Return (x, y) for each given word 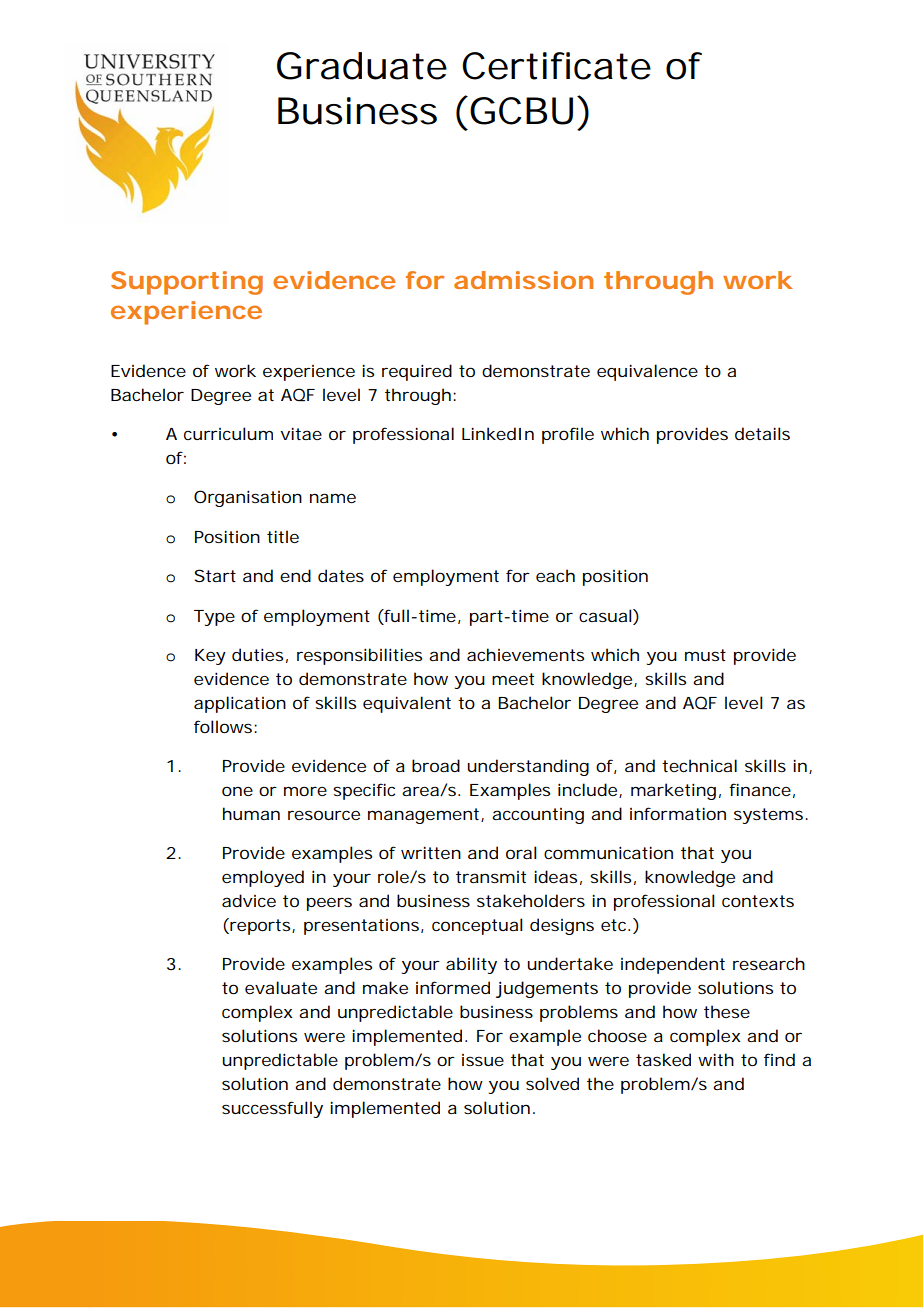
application (240, 704)
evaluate (281, 987)
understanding (528, 767)
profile (568, 435)
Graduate (362, 66)
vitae (301, 433)
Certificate (556, 66)
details (762, 433)
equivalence (647, 372)
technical (699, 765)
